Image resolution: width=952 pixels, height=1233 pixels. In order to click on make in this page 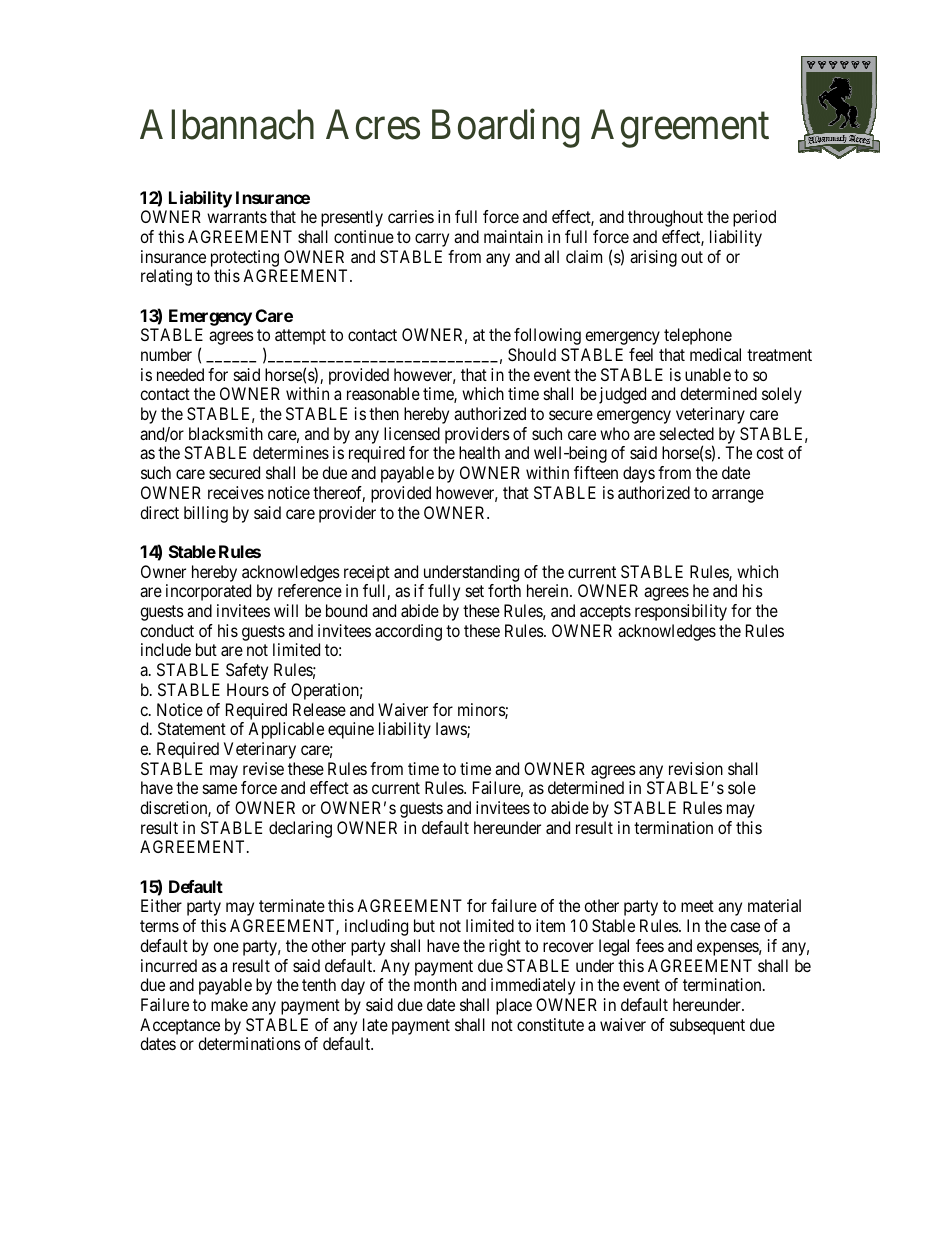, I will do `click(229, 1004)`.
